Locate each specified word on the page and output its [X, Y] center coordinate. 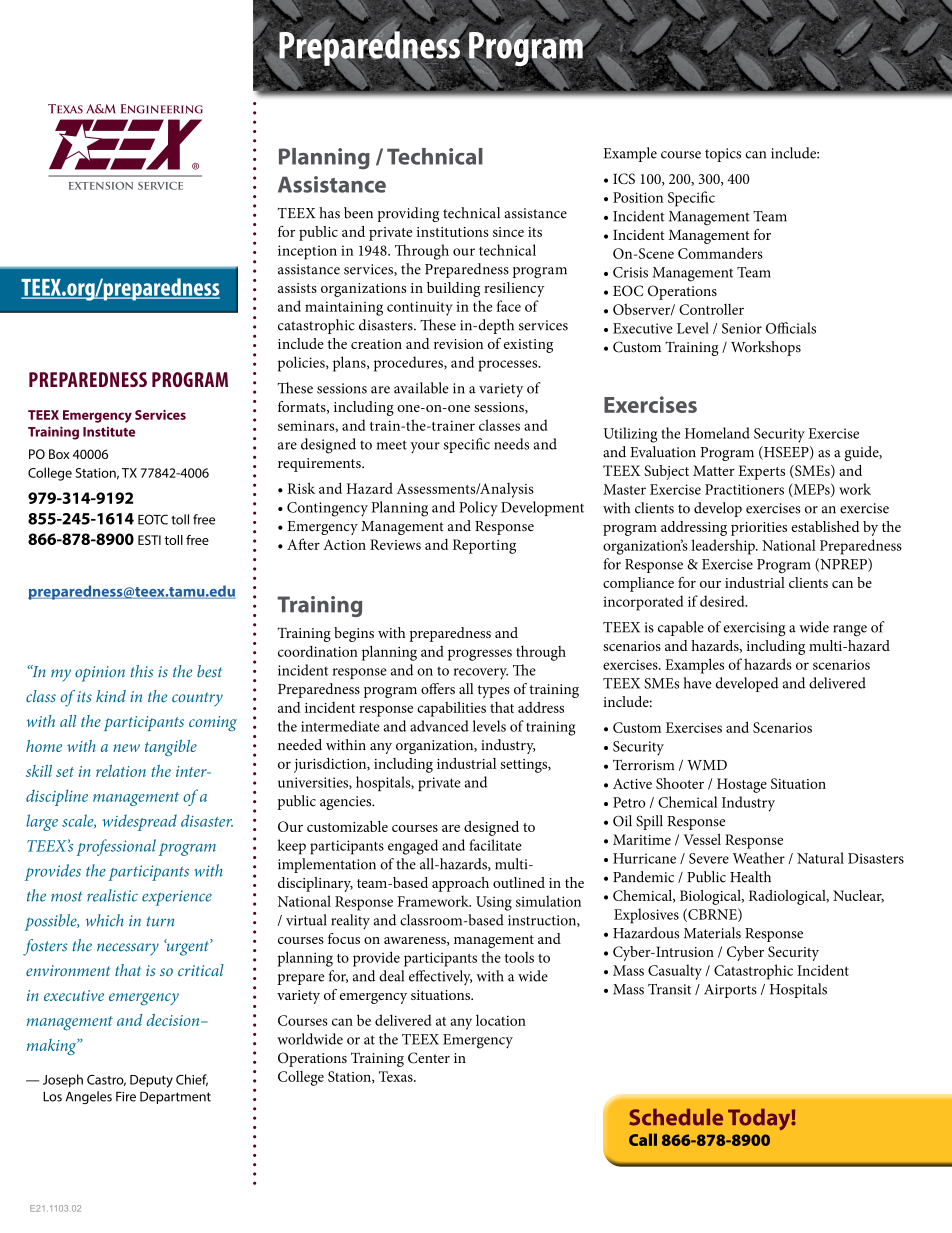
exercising [754, 629]
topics [723, 155]
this [142, 671]
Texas [397, 1076]
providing [408, 214]
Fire [126, 1096]
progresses [480, 655]
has [329, 213]
